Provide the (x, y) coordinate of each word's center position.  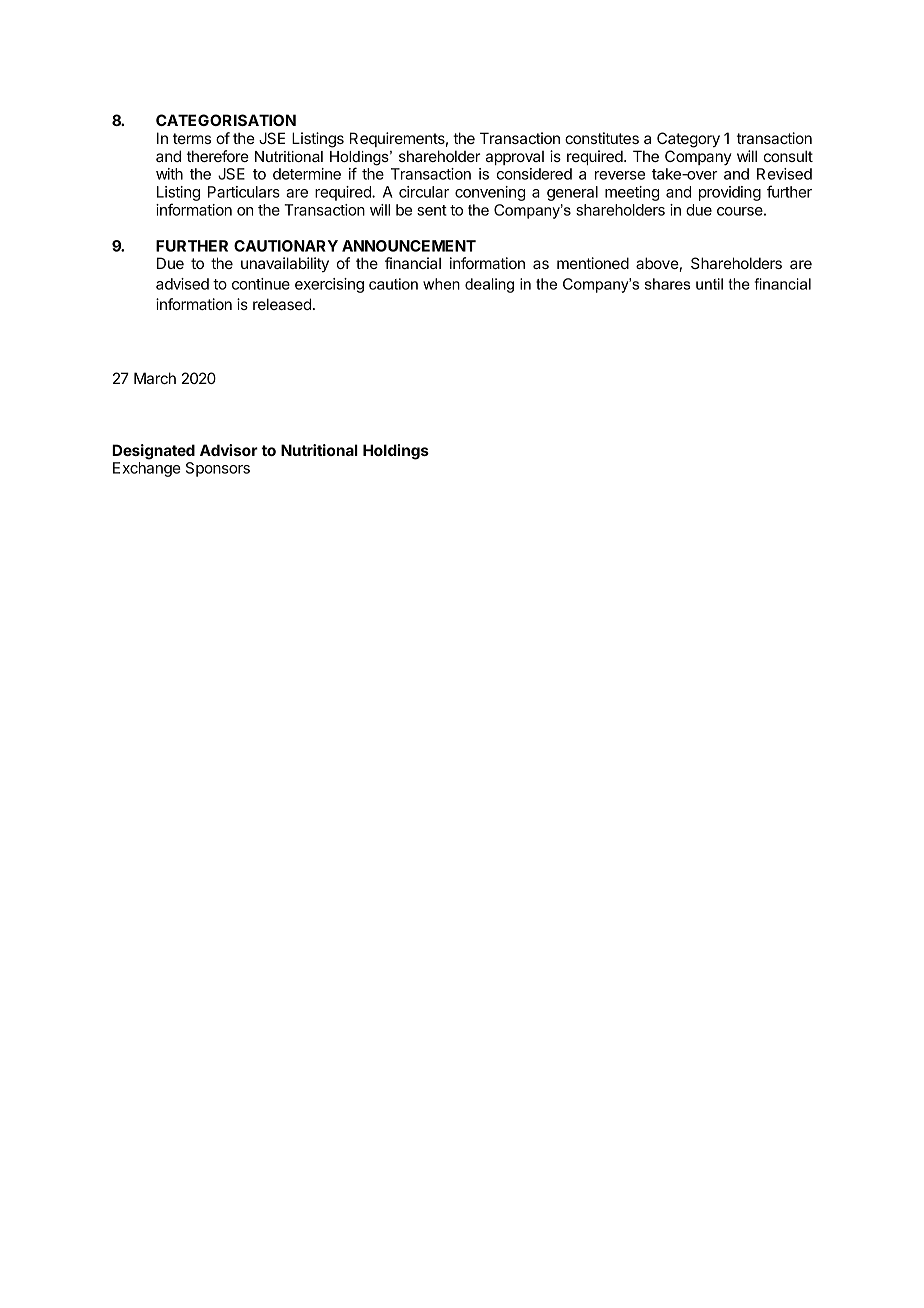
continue (261, 284)
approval (515, 158)
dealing (489, 285)
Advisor (229, 450)
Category (688, 140)
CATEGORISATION (226, 120)
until (709, 284)
